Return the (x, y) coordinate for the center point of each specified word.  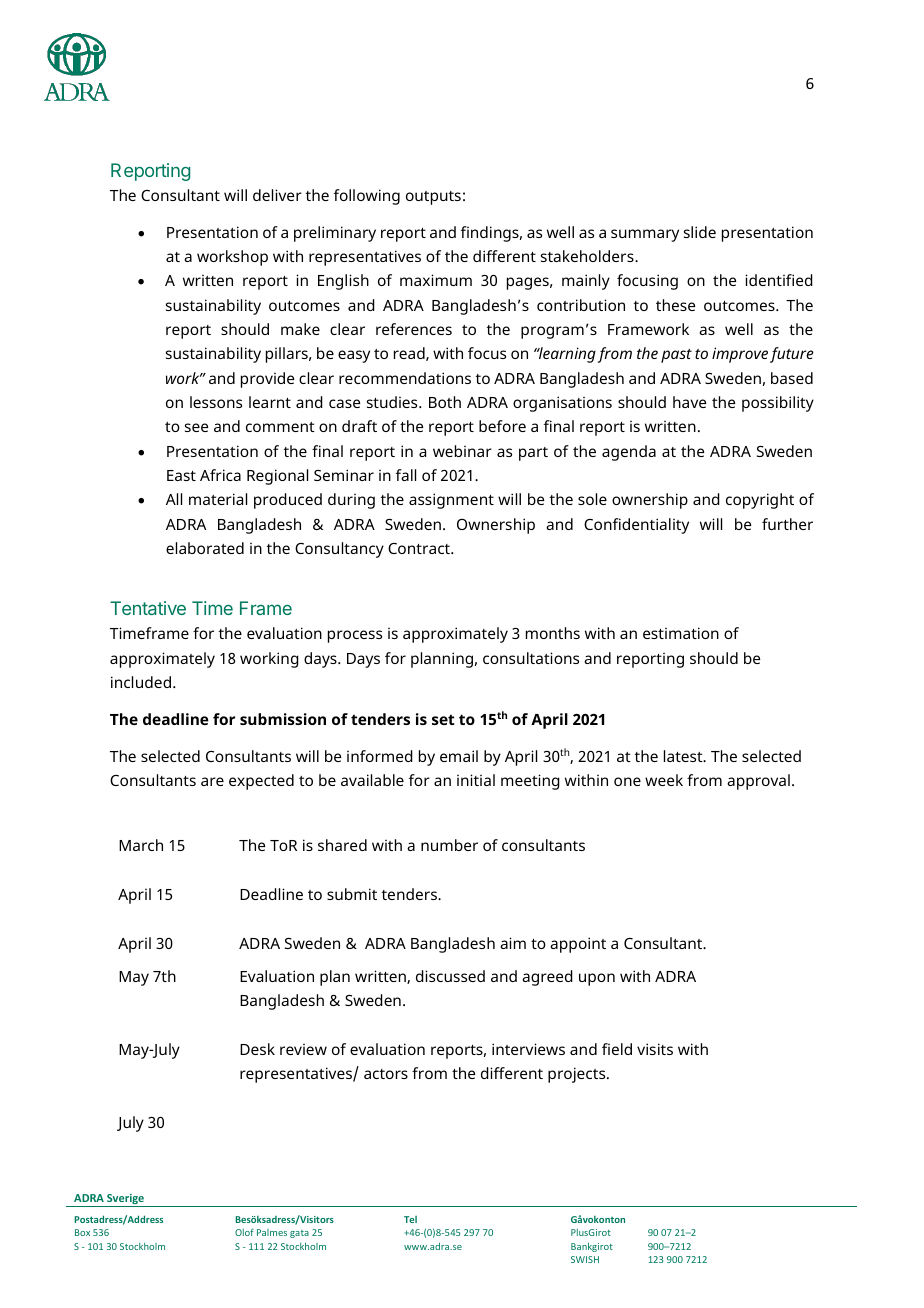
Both (445, 402)
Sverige (125, 1200)
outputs (433, 198)
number (449, 845)
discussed (450, 976)
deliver (277, 195)
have (689, 402)
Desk (257, 1049)
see (196, 427)
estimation (681, 633)
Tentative (148, 608)
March (141, 845)
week (664, 780)
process (355, 636)
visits (655, 1049)
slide (700, 232)
